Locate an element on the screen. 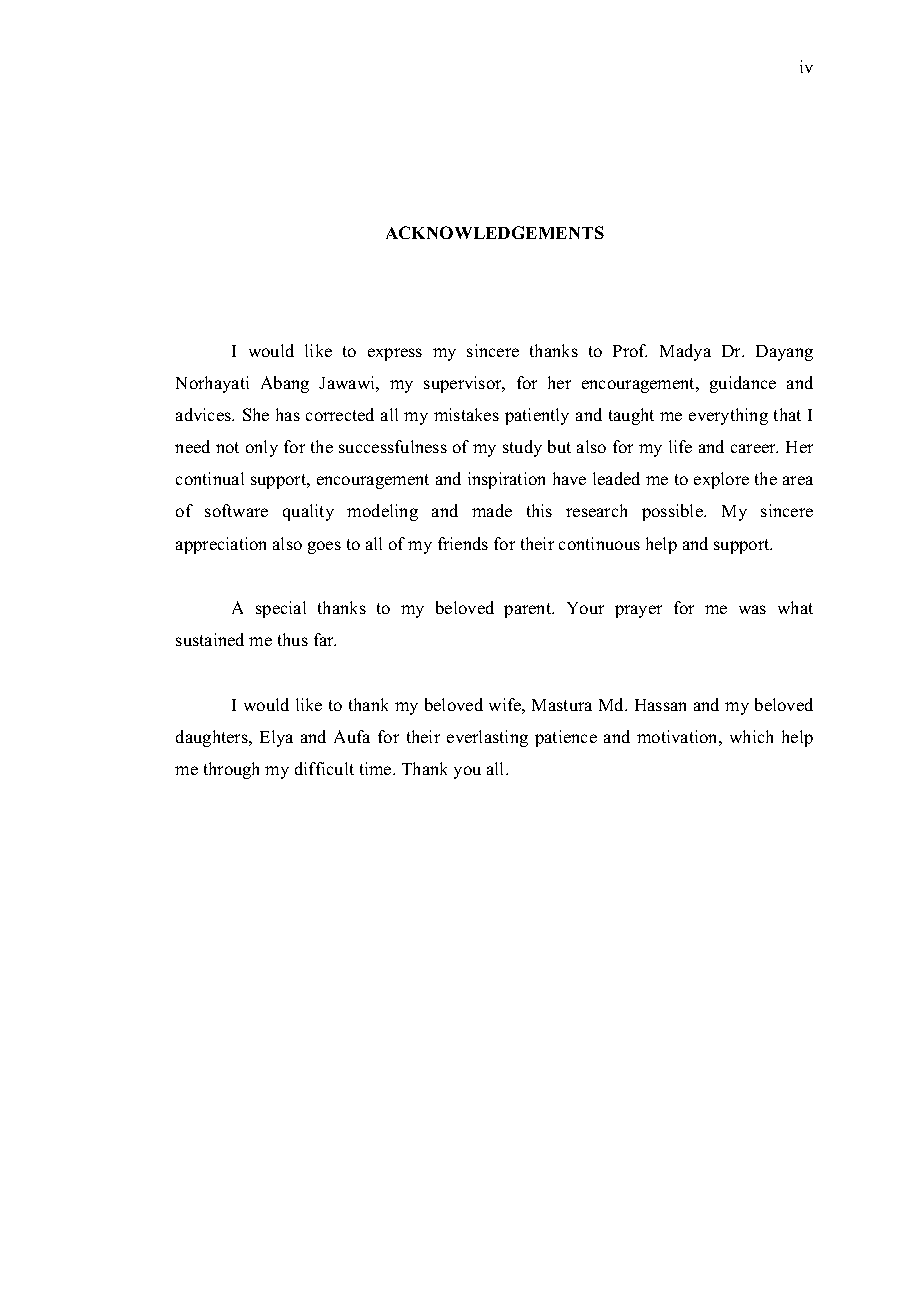 Image resolution: width=924 pixels, height=1308 pixels. ACKNOWLEDGEMENTS is located at coordinates (495, 232).
